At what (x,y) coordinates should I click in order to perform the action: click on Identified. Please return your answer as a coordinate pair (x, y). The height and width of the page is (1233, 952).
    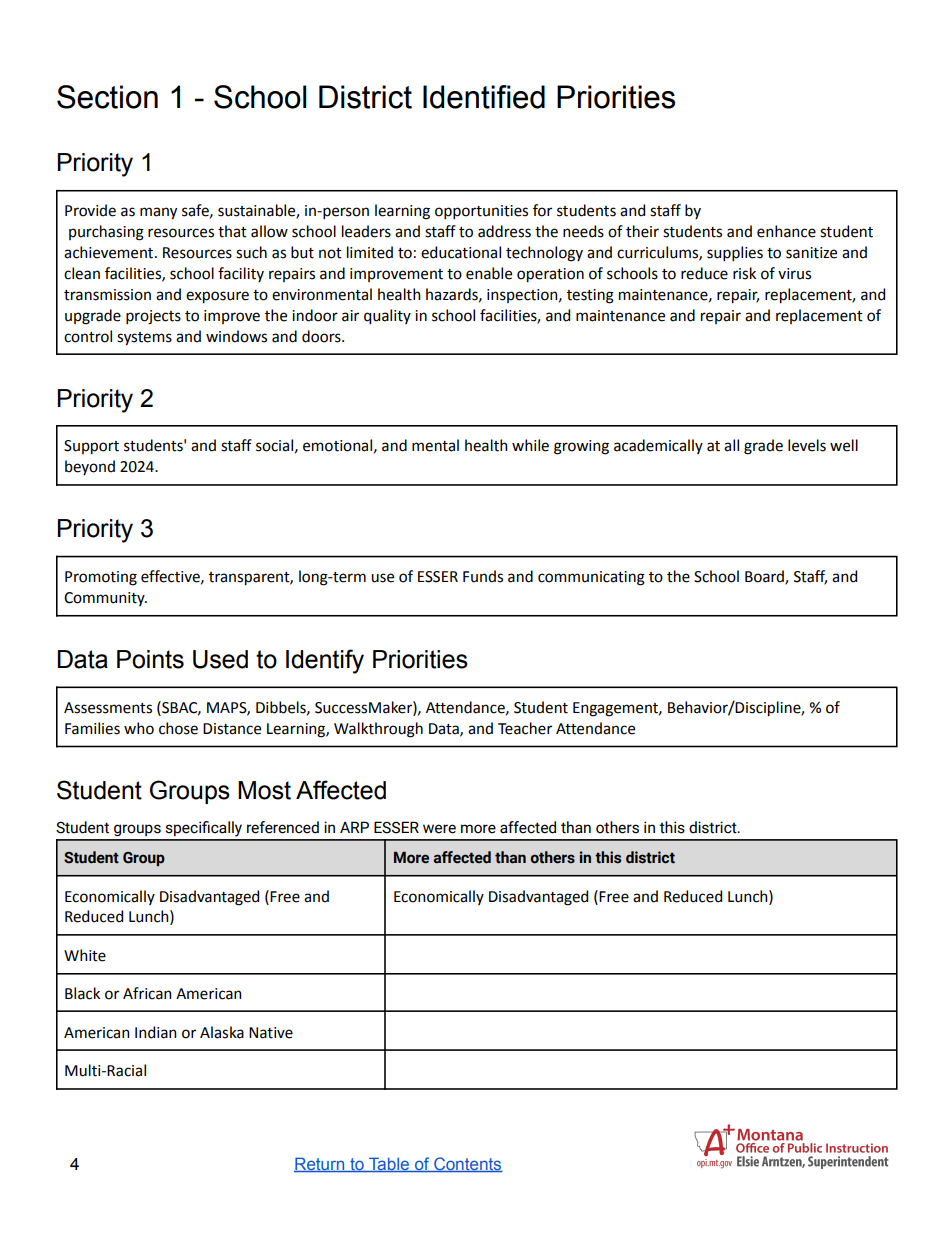
    Looking at the image, I should click on (484, 97).
